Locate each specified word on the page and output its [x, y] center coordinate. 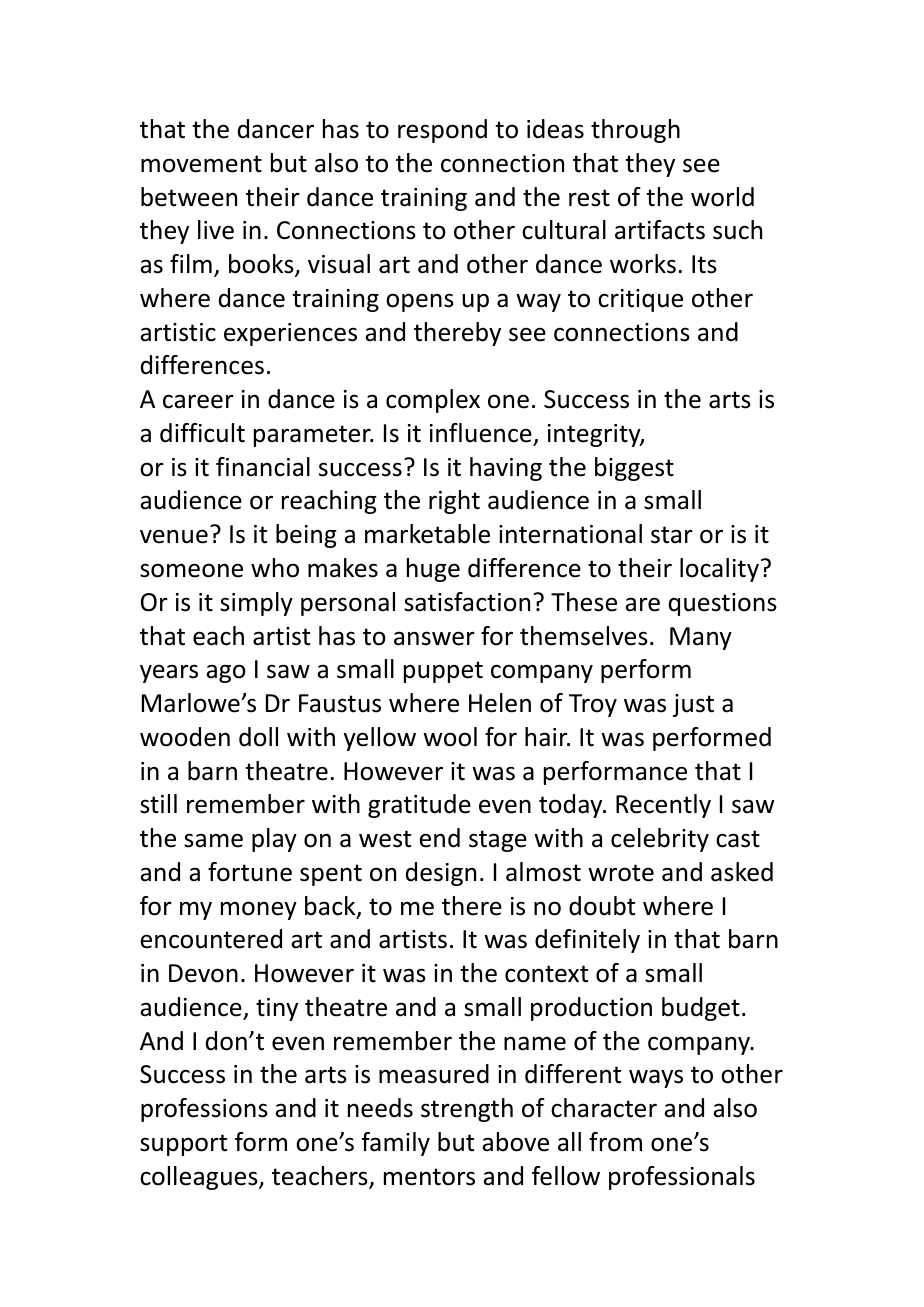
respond [442, 131]
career [198, 401]
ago [226, 673]
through [635, 131]
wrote [621, 873]
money [259, 910]
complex [433, 401]
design [441, 874]
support [183, 1145]
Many [701, 638]
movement [201, 164]
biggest [634, 469]
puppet [443, 672]
